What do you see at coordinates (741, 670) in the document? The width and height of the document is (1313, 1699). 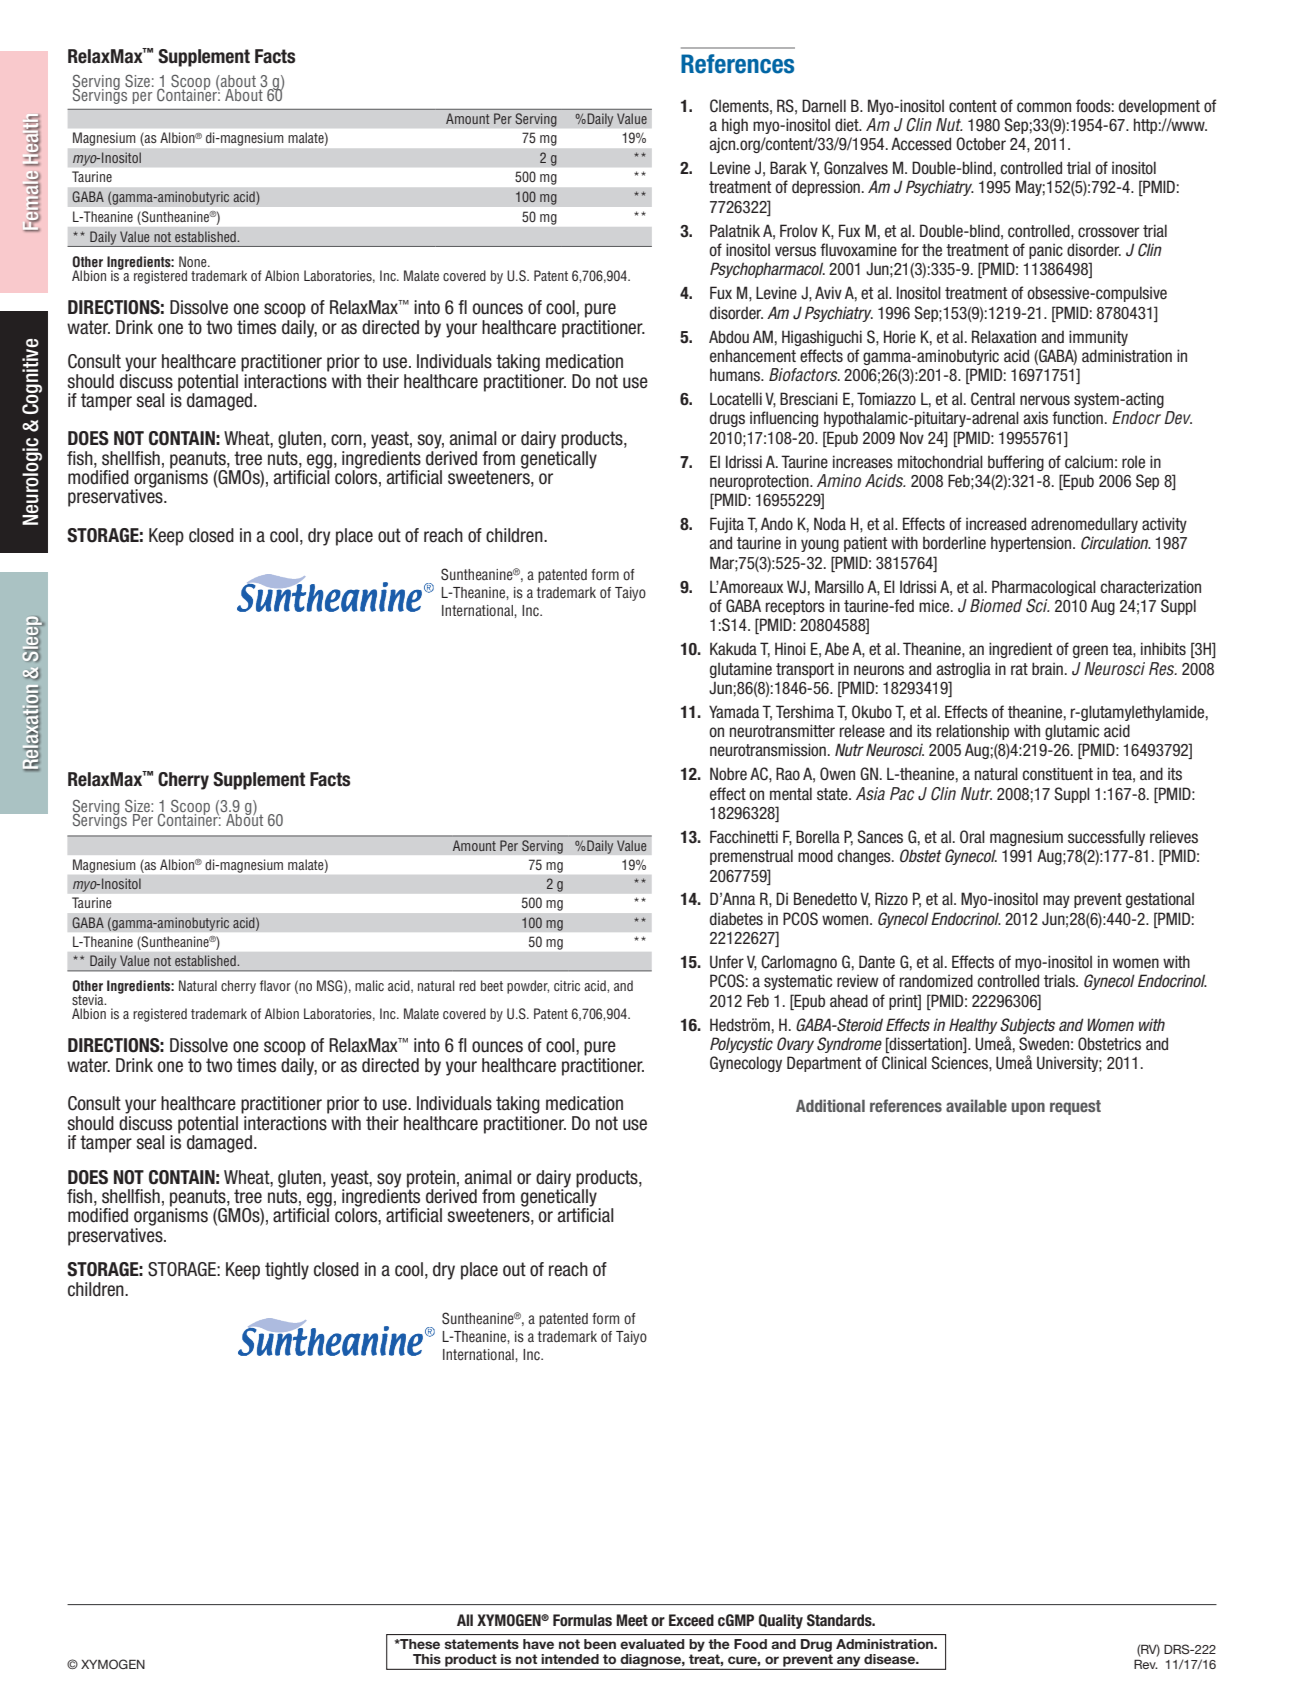 I see `glutamine` at bounding box center [741, 670].
